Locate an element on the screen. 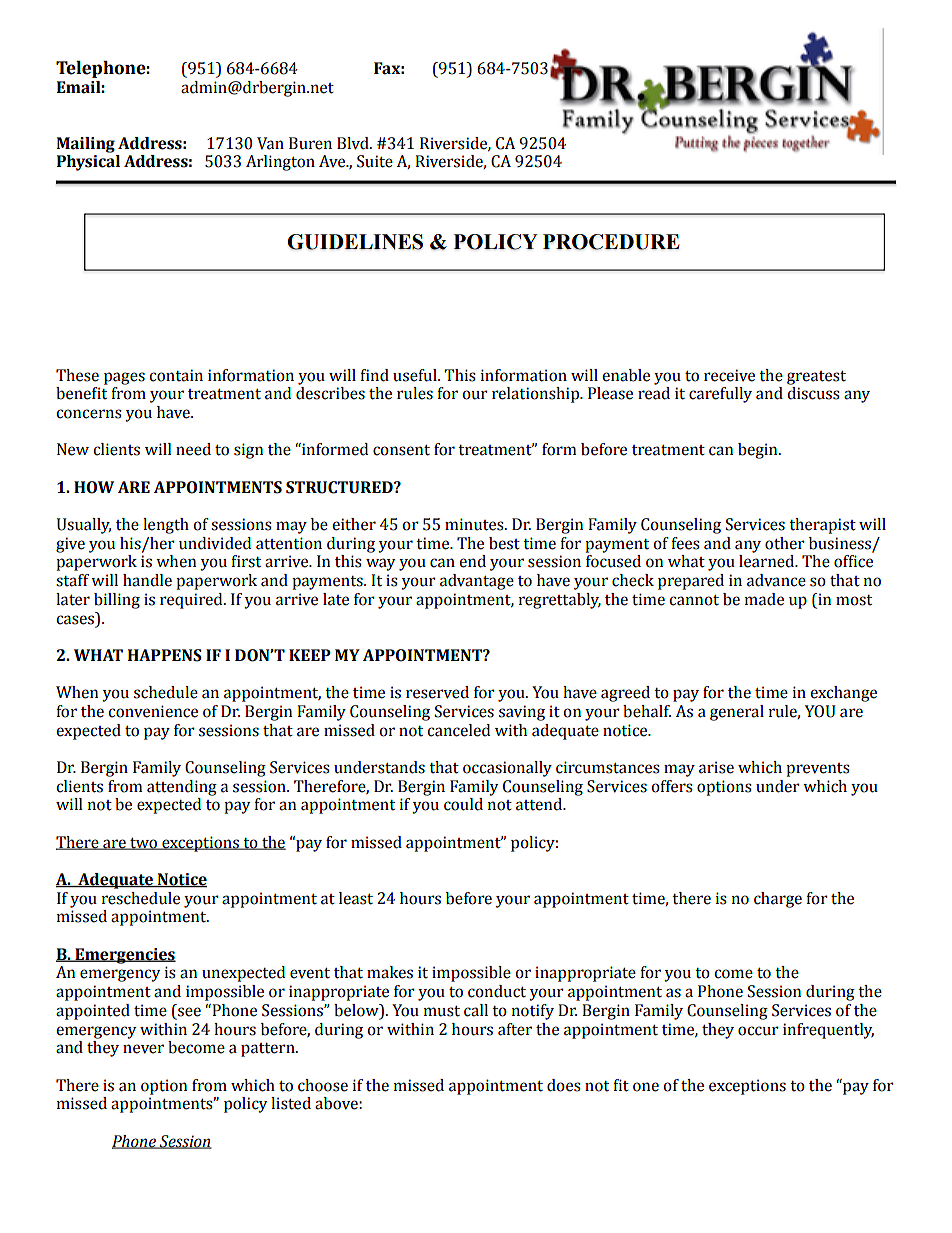 Image resolution: width=952 pixels, height=1233 pixels. Suite is located at coordinates (375, 161).
